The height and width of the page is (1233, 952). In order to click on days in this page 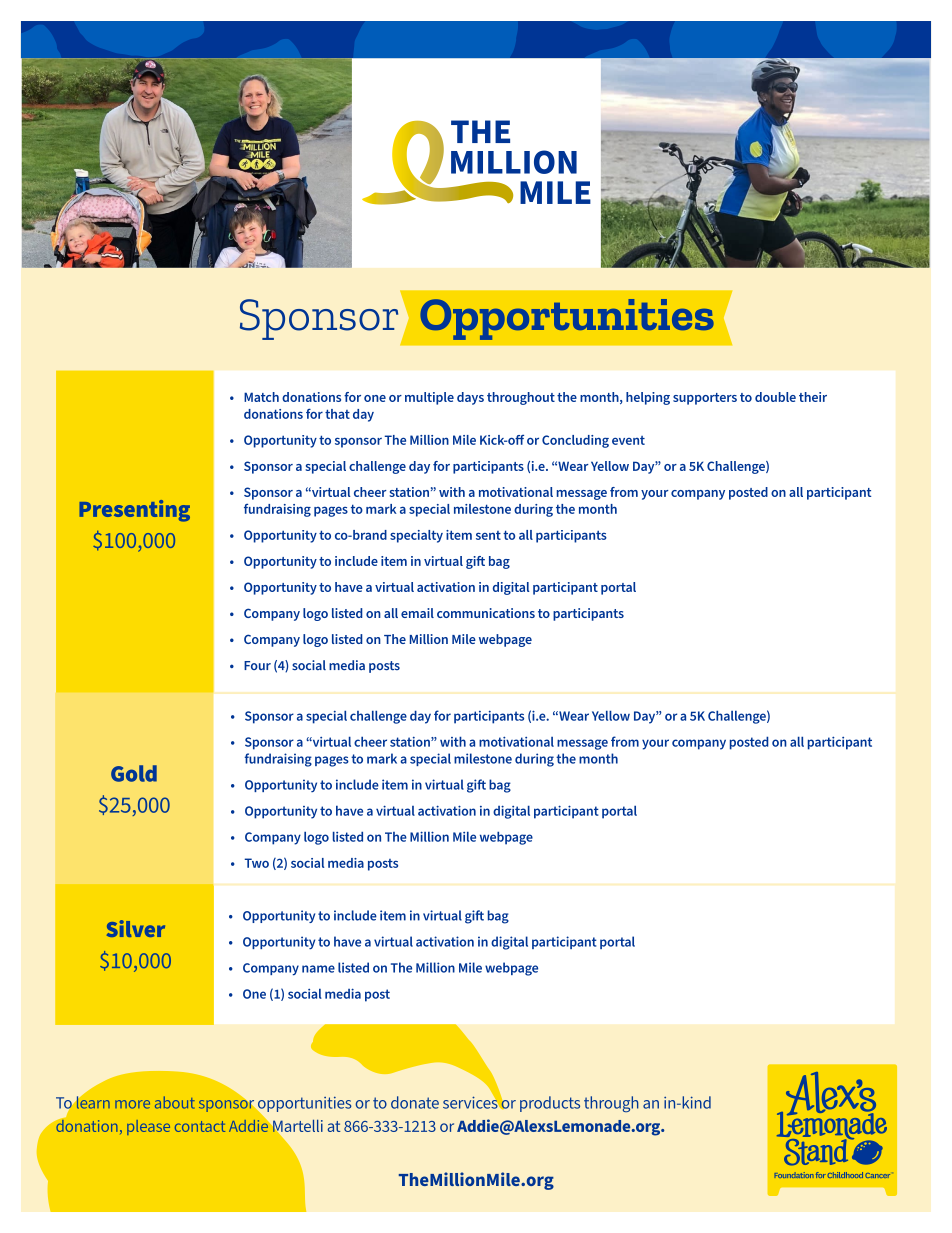, I will do `click(470, 398)`.
